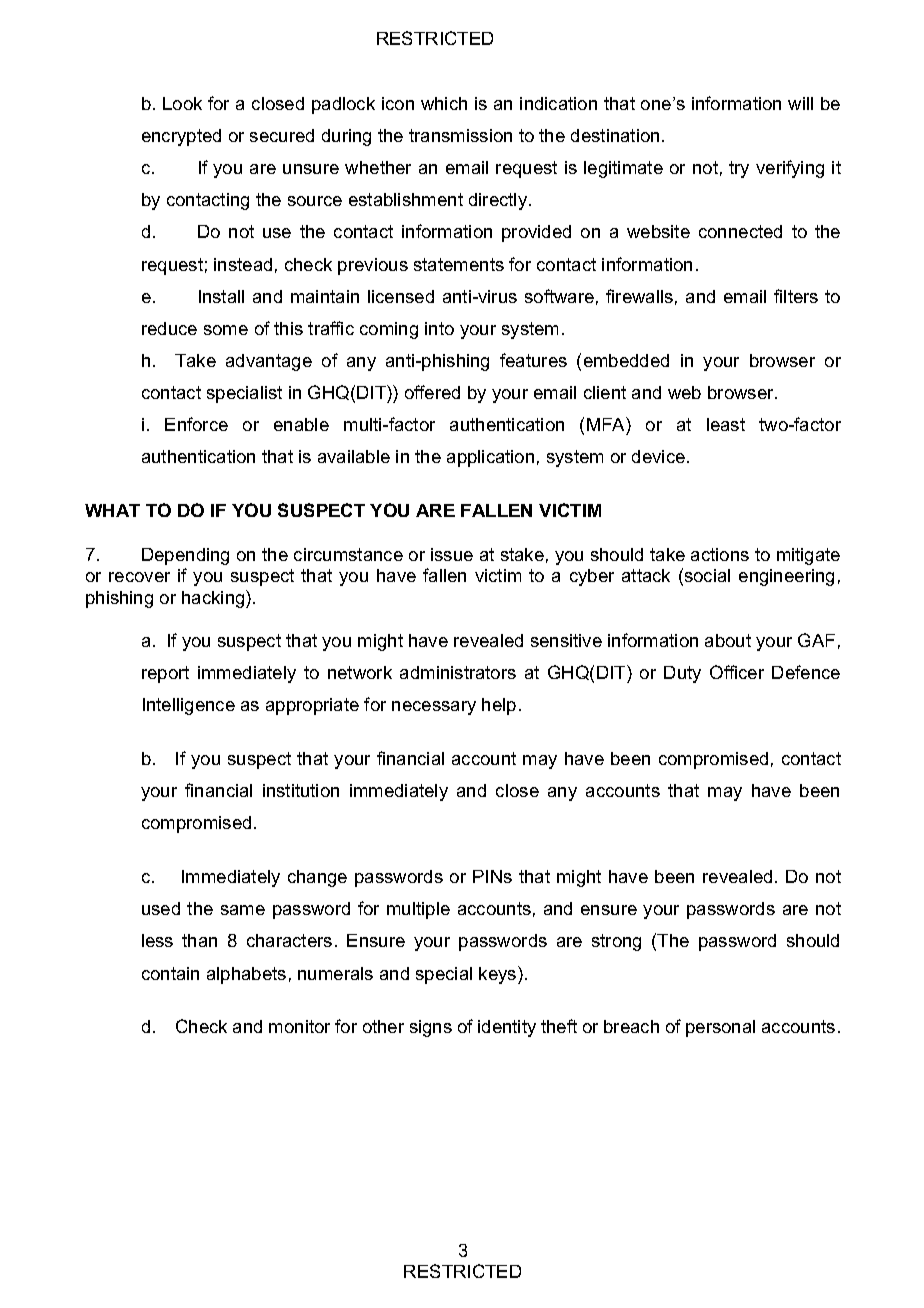  I want to click on encrypted, so click(181, 137).
